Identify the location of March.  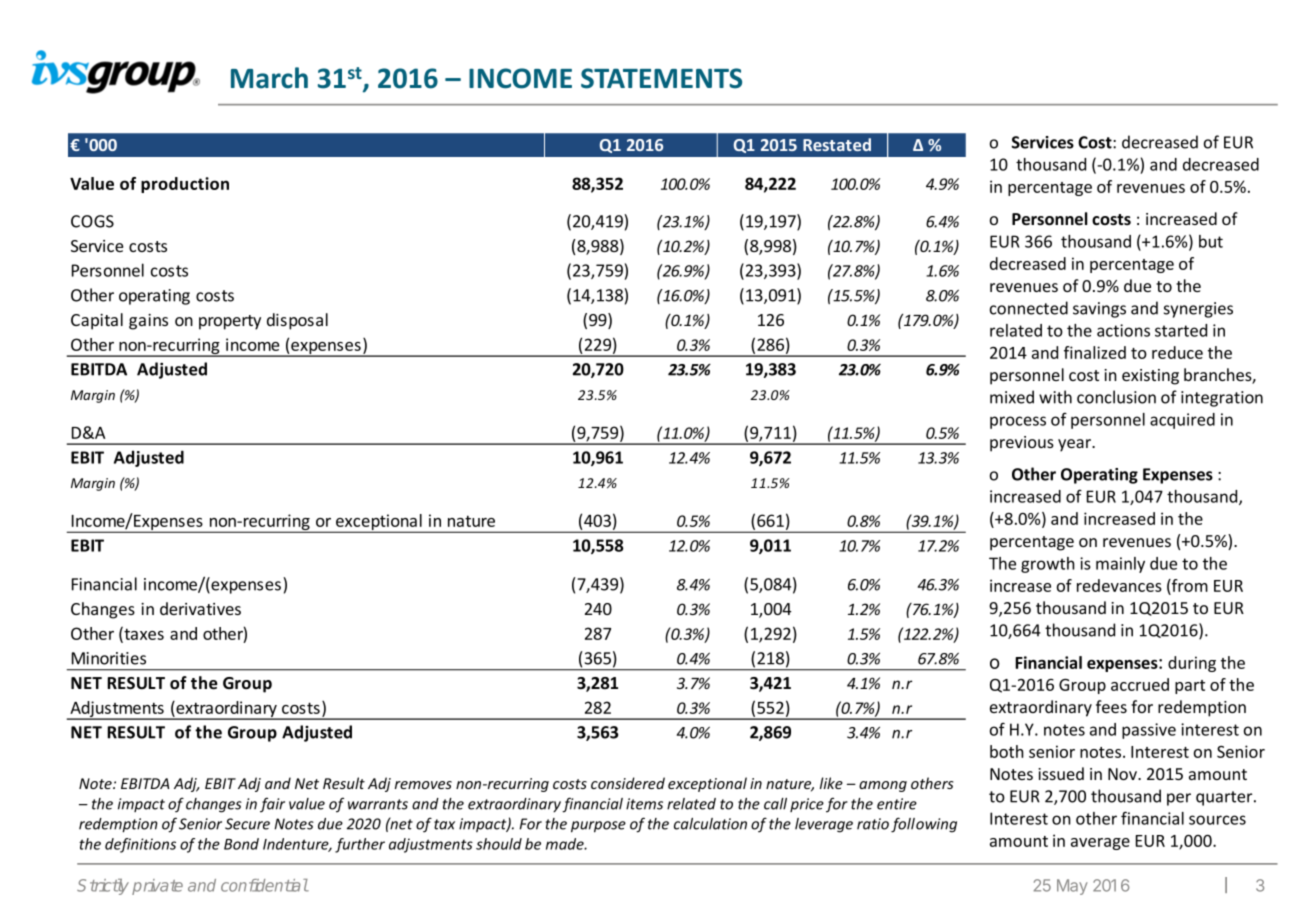
(269, 78).
